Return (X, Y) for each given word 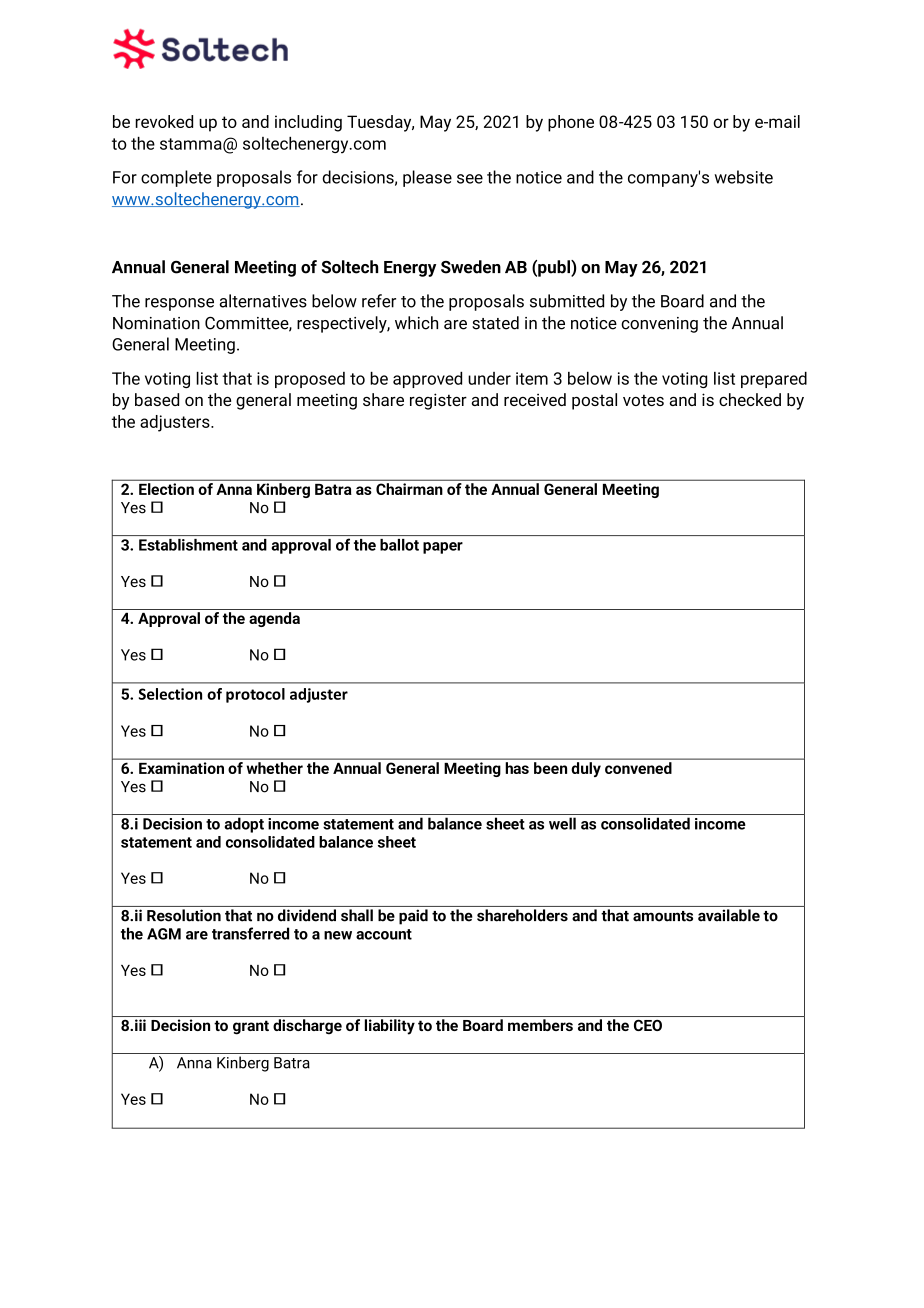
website (743, 177)
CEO (648, 1025)
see (470, 179)
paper (443, 548)
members (540, 1025)
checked (750, 399)
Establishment (188, 545)
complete (176, 178)
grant (251, 1027)
